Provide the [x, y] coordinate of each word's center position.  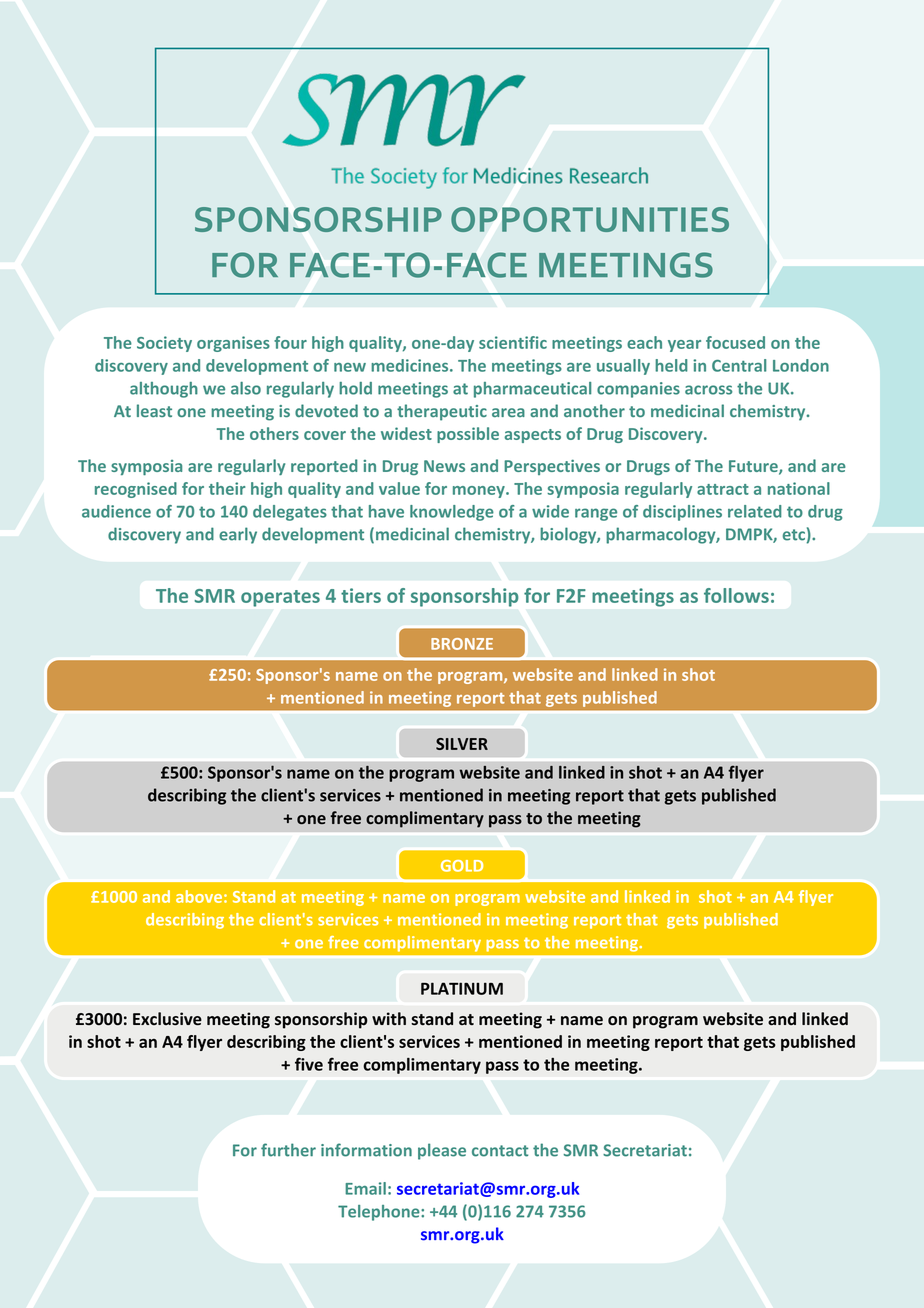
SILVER [462, 744]
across [709, 390]
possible [468, 435]
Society [164, 344]
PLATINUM [462, 988]
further [288, 1150]
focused [735, 342]
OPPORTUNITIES [590, 219]
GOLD [462, 866]
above [199, 896]
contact [500, 1151]
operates [280, 598]
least [154, 410]
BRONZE [462, 644]
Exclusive [167, 1019]
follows [736, 595]
